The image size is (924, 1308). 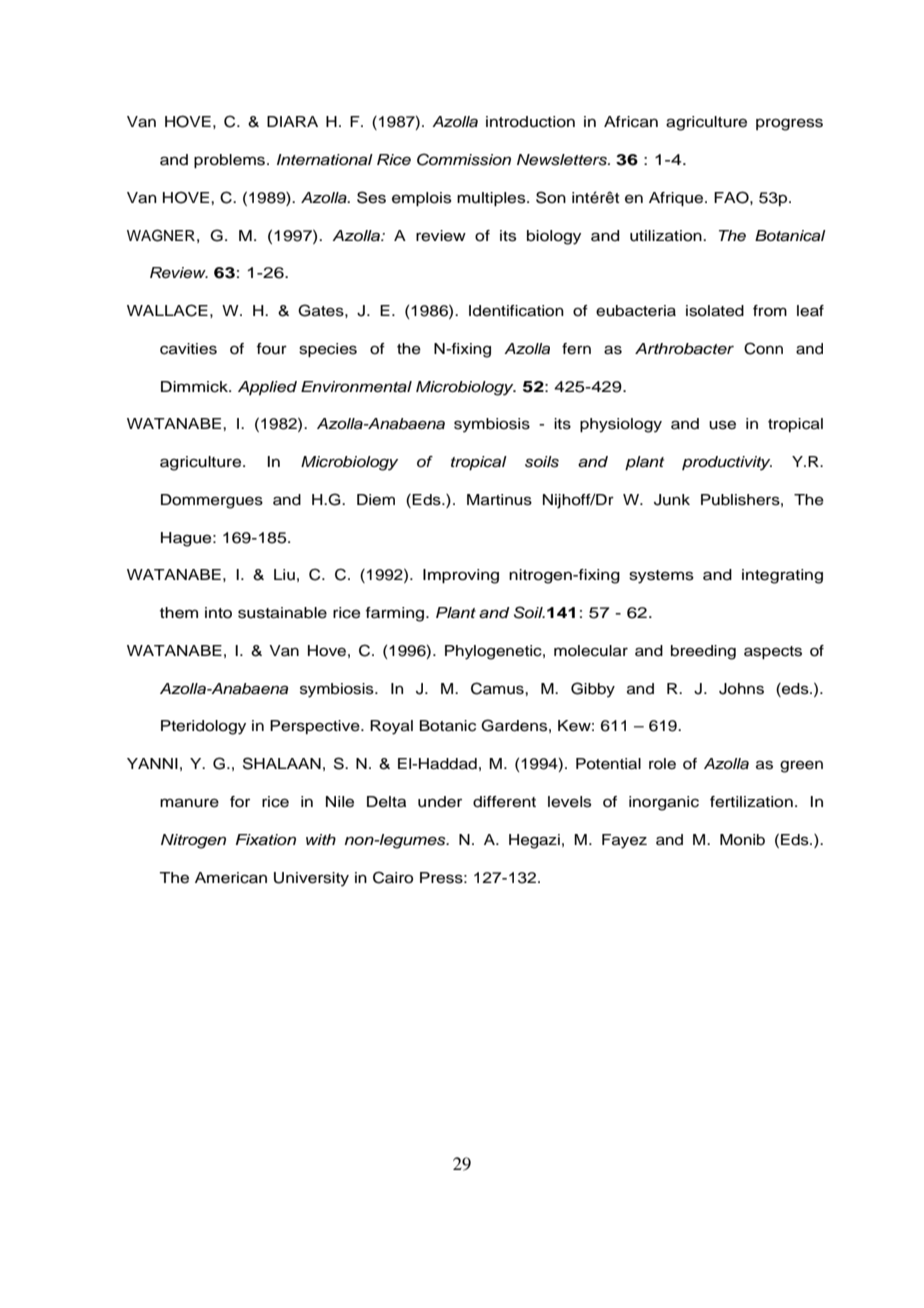 I want to click on Diem, so click(x=376, y=500).
